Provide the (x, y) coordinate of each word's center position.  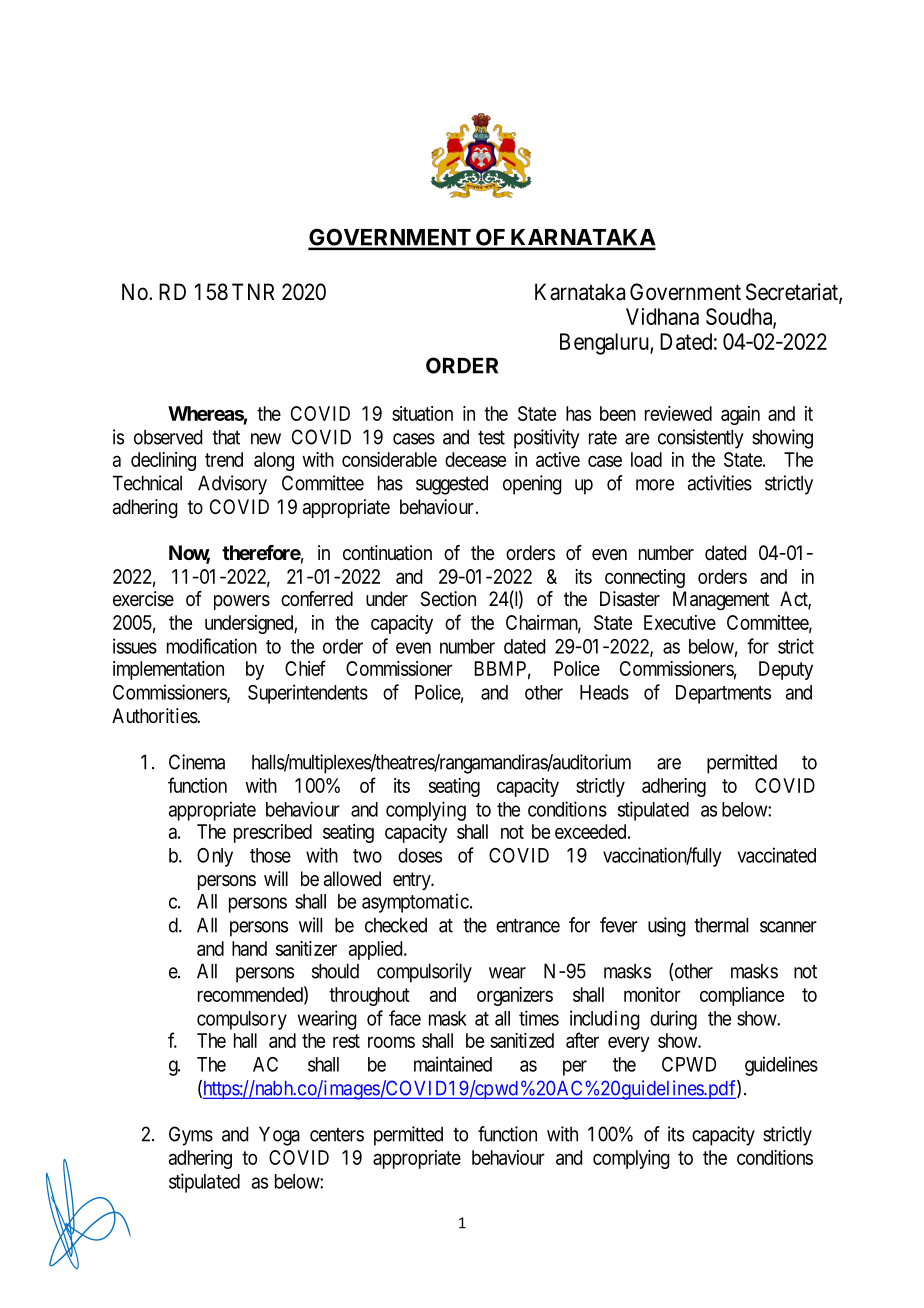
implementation (168, 670)
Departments (723, 694)
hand (249, 948)
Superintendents (308, 694)
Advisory (232, 485)
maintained (453, 1064)
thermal (721, 925)
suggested (452, 485)
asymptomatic (415, 903)
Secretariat (793, 293)
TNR (253, 291)
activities (720, 483)
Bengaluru (605, 344)
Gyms (191, 1136)
